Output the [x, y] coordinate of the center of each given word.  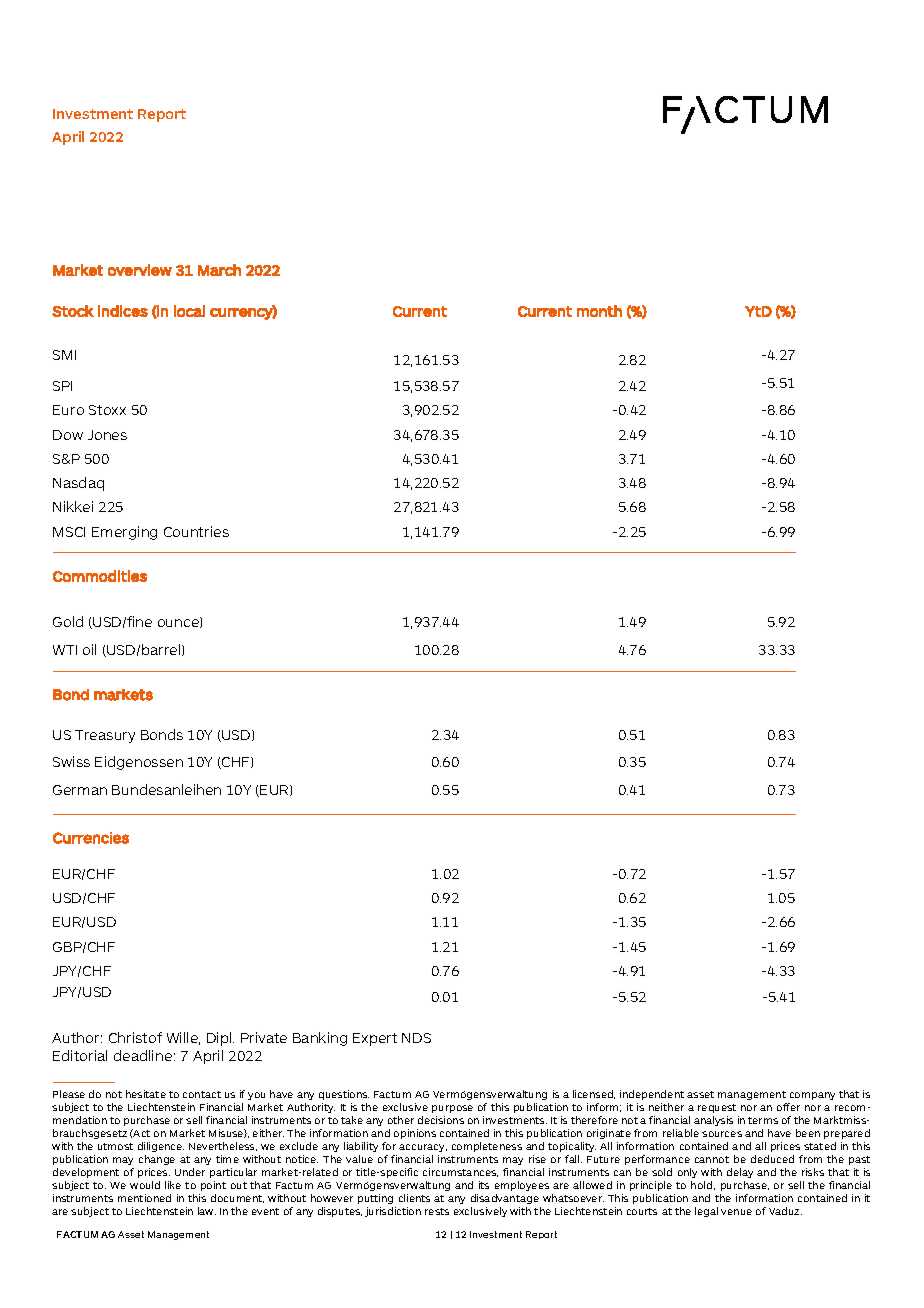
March [219, 270]
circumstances [460, 1172]
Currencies [91, 838]
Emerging [124, 533]
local [189, 311]
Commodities [100, 576]
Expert [375, 1039]
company [812, 1096]
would [145, 1185]
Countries [196, 531]
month [599, 311]
